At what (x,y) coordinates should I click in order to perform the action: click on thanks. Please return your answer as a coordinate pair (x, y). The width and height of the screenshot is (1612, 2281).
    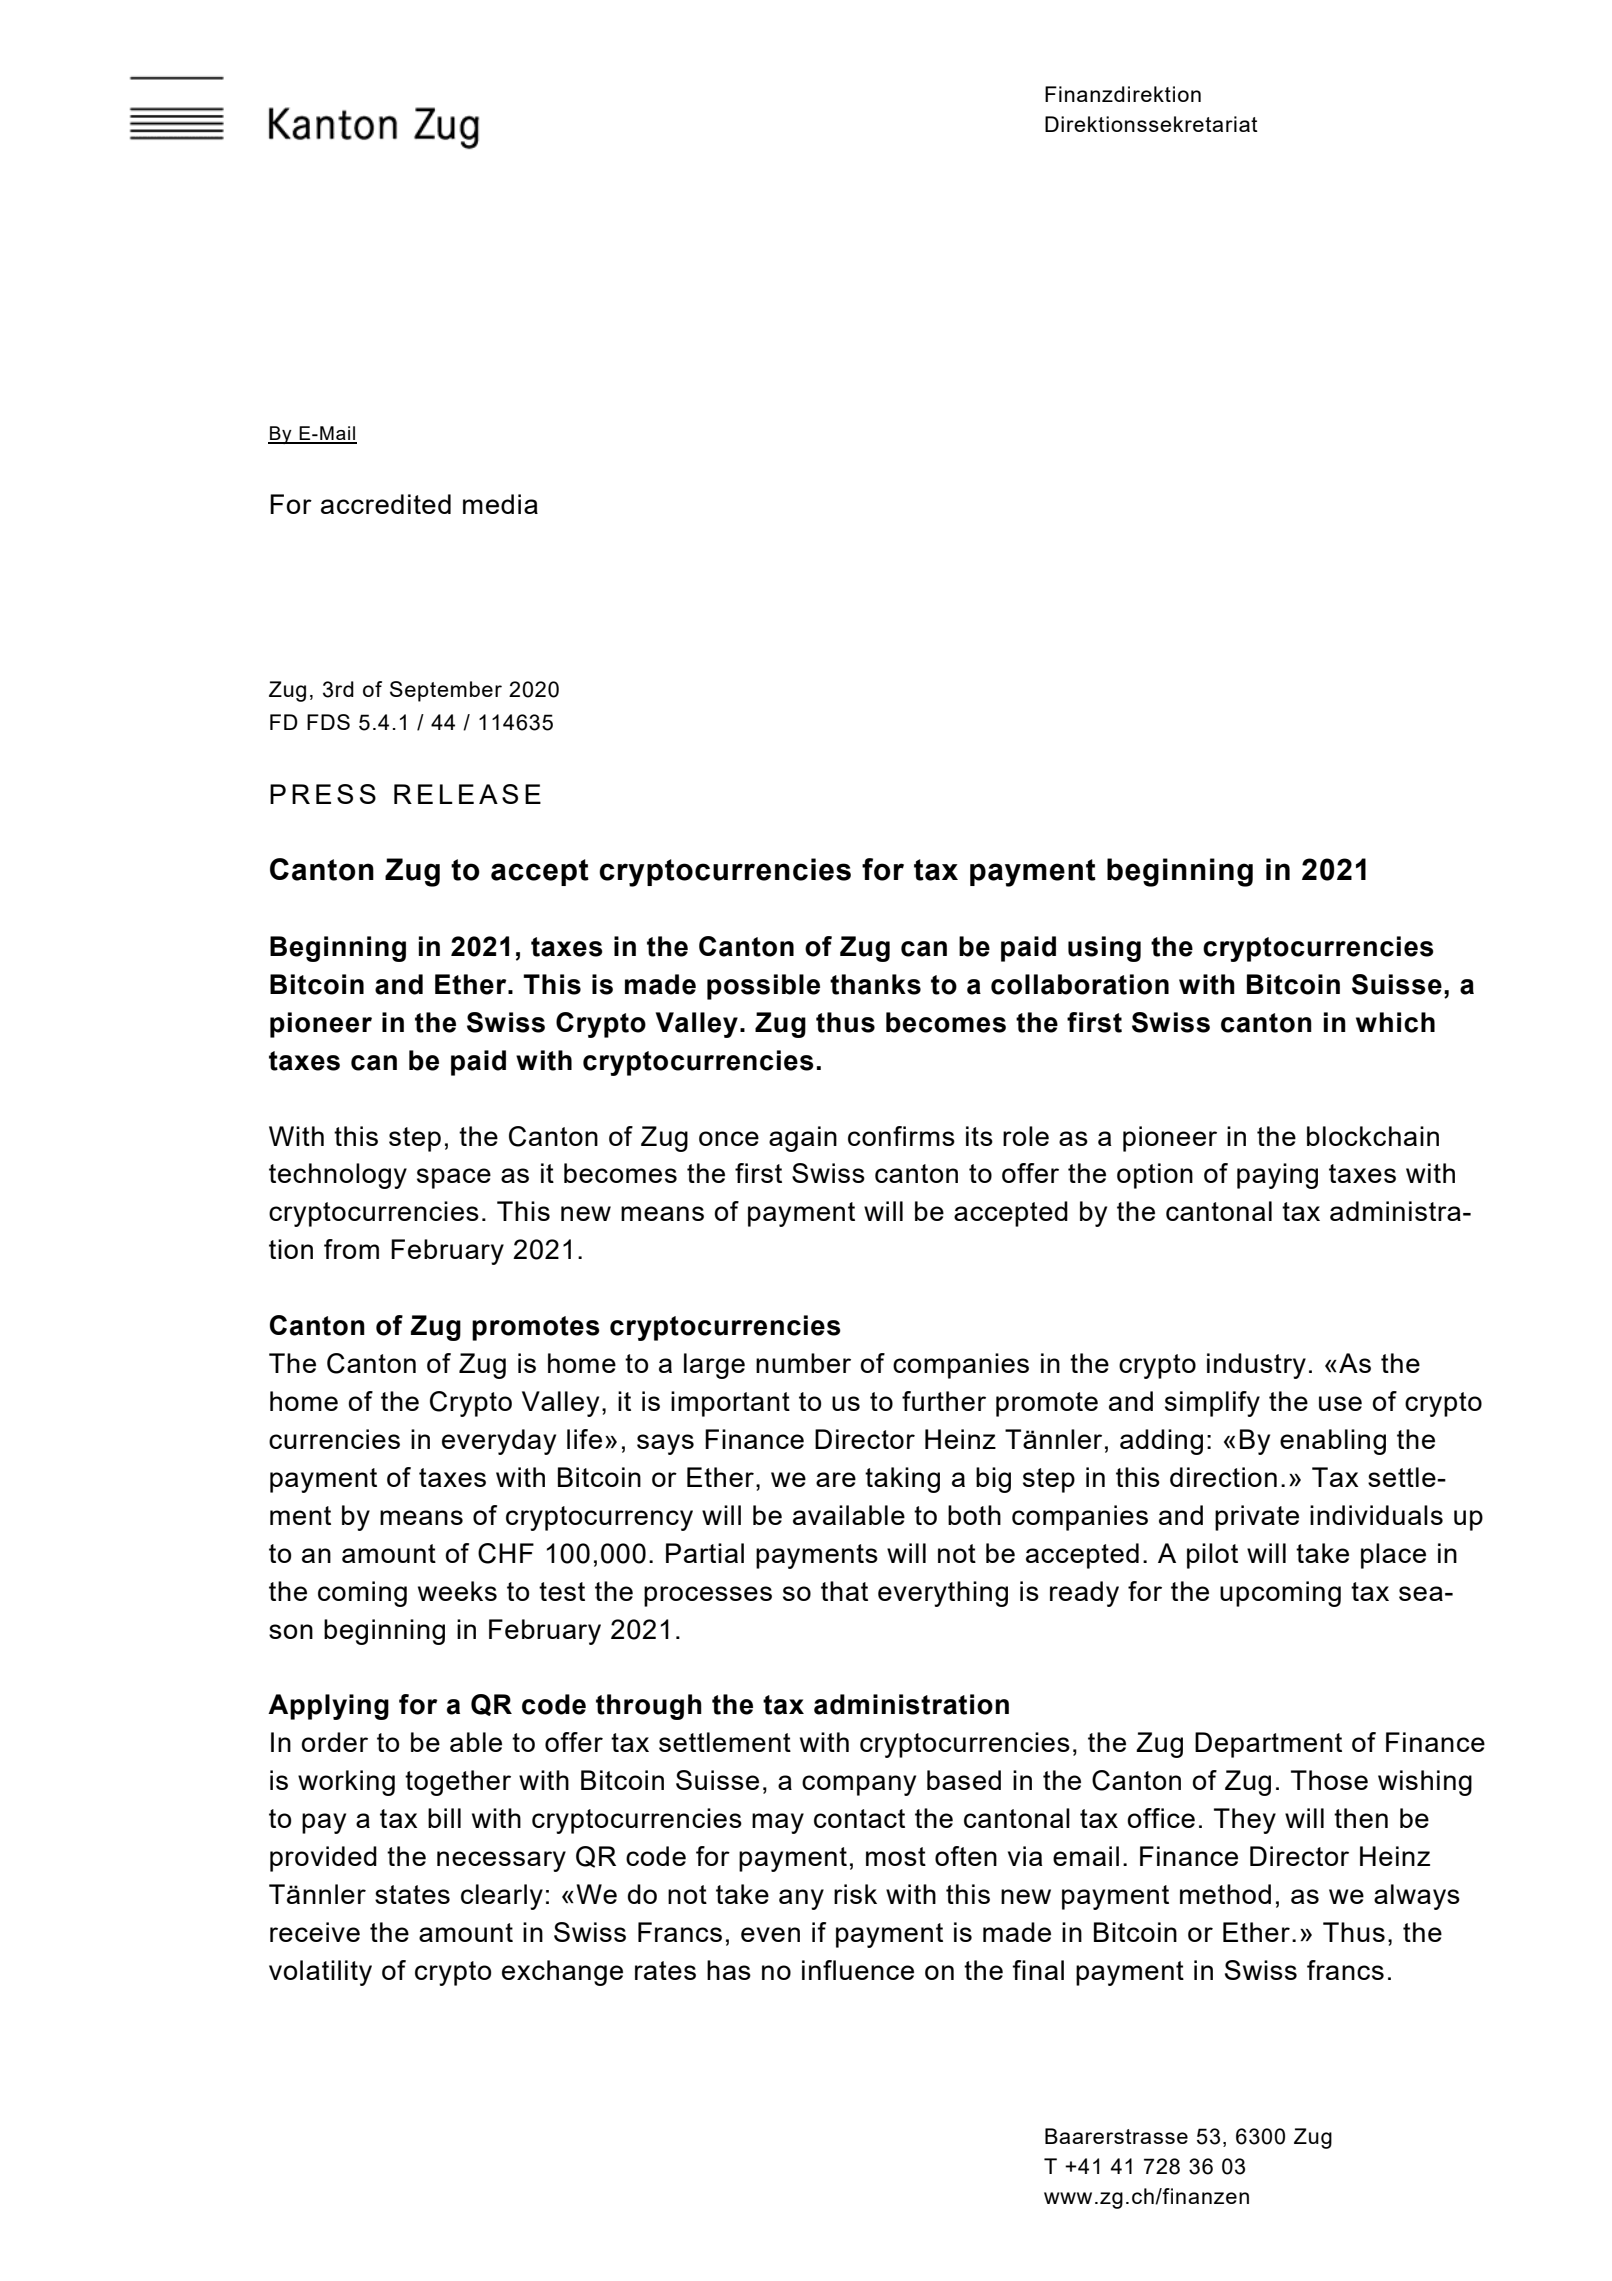
    Looking at the image, I should click on (875, 984).
